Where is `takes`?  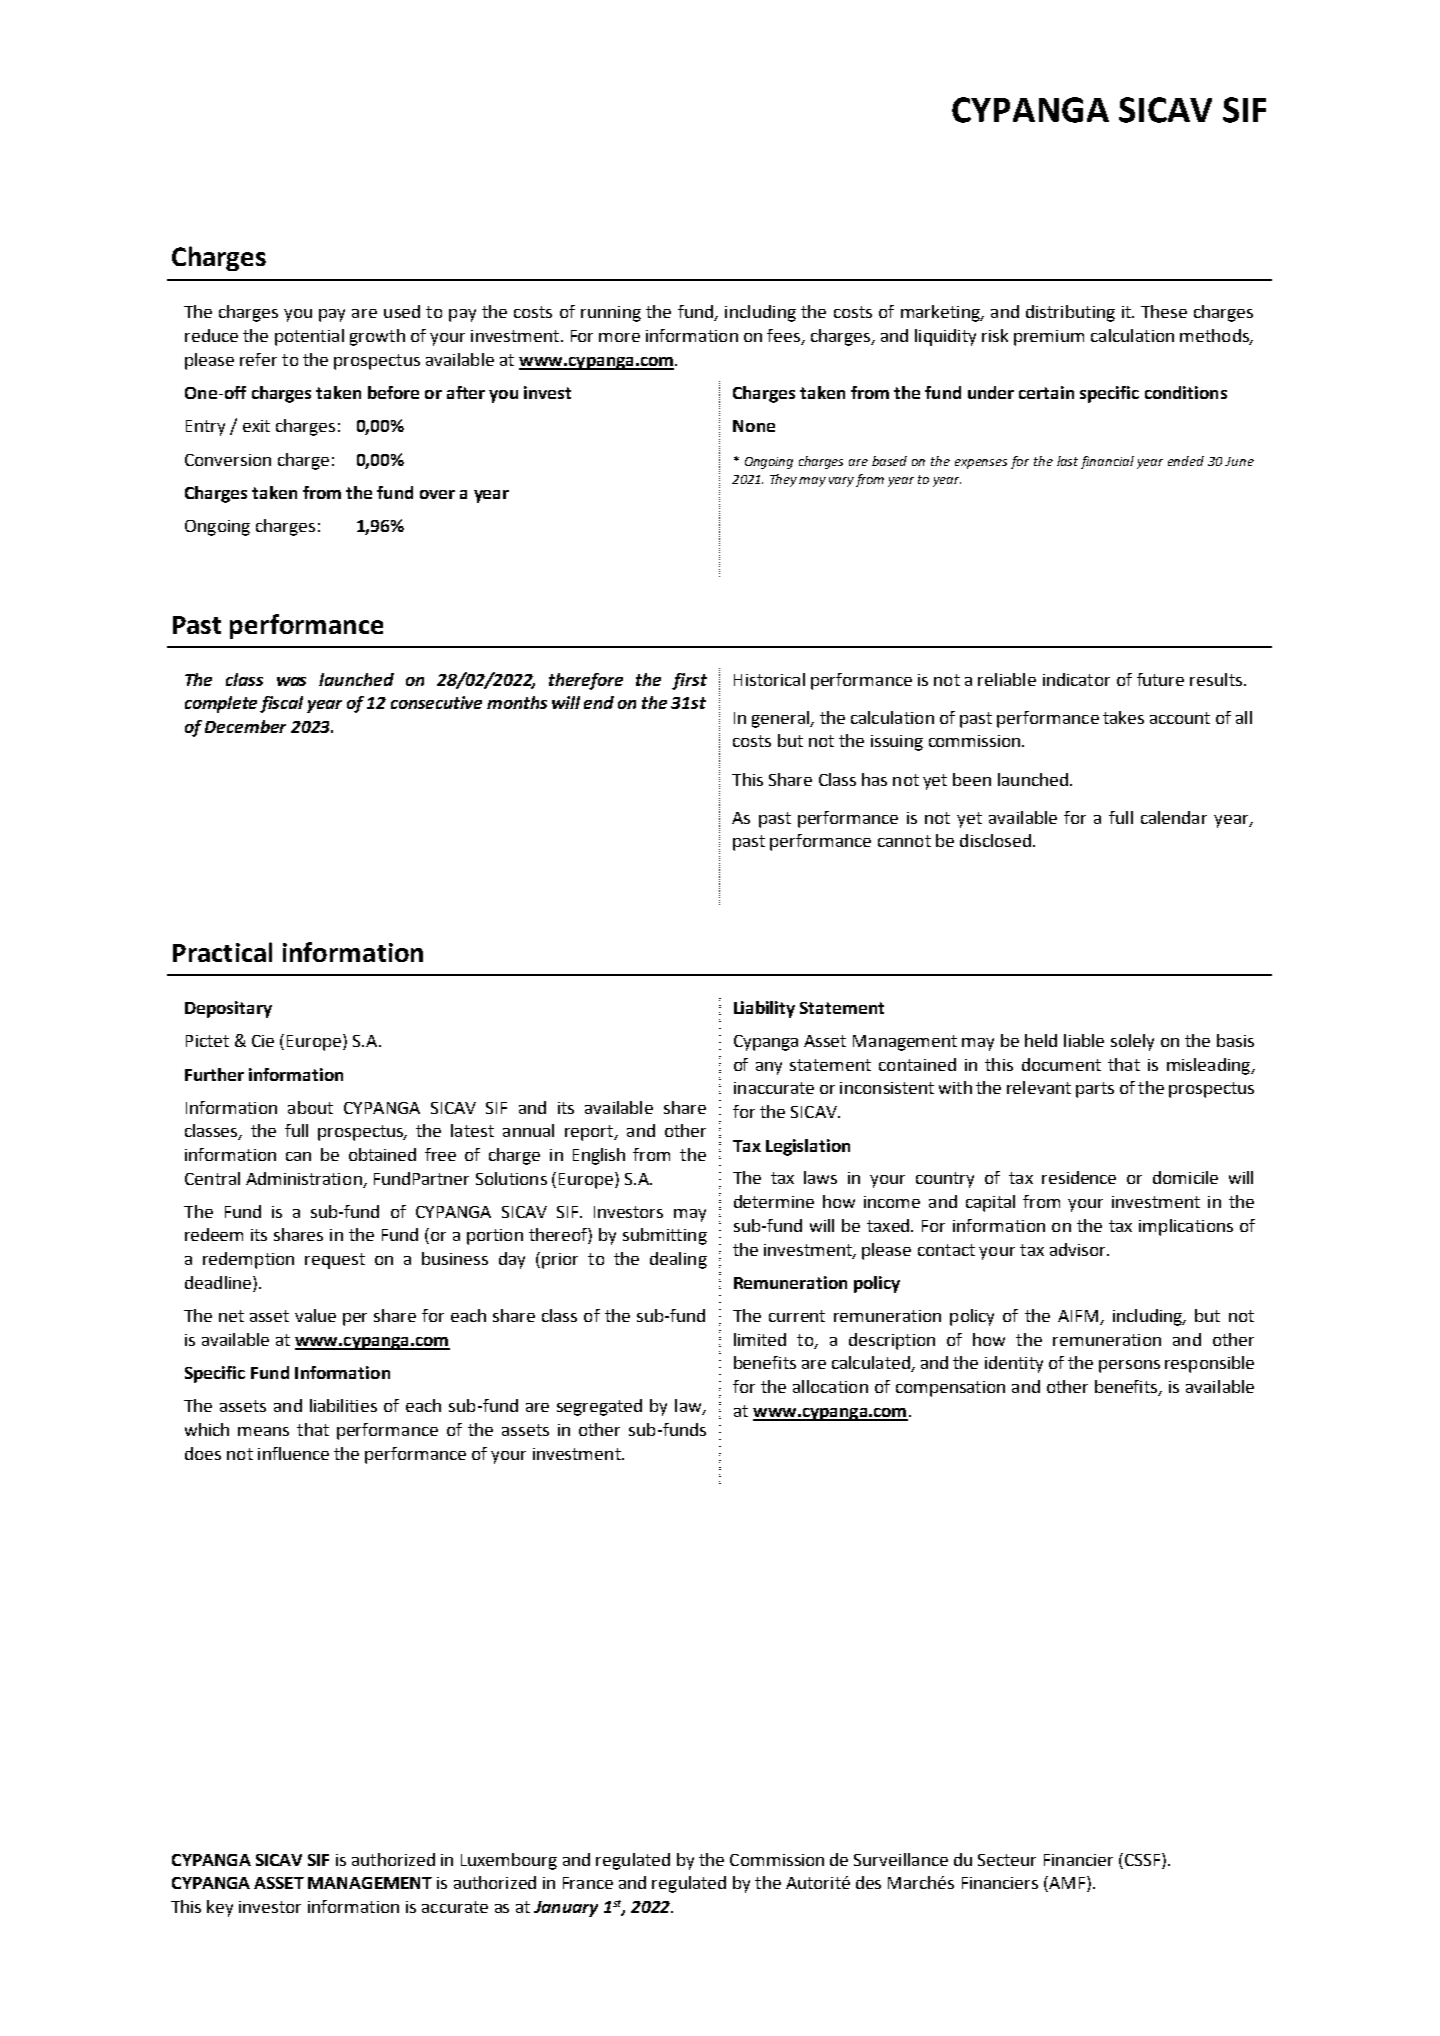
takes is located at coordinates (1123, 717).
